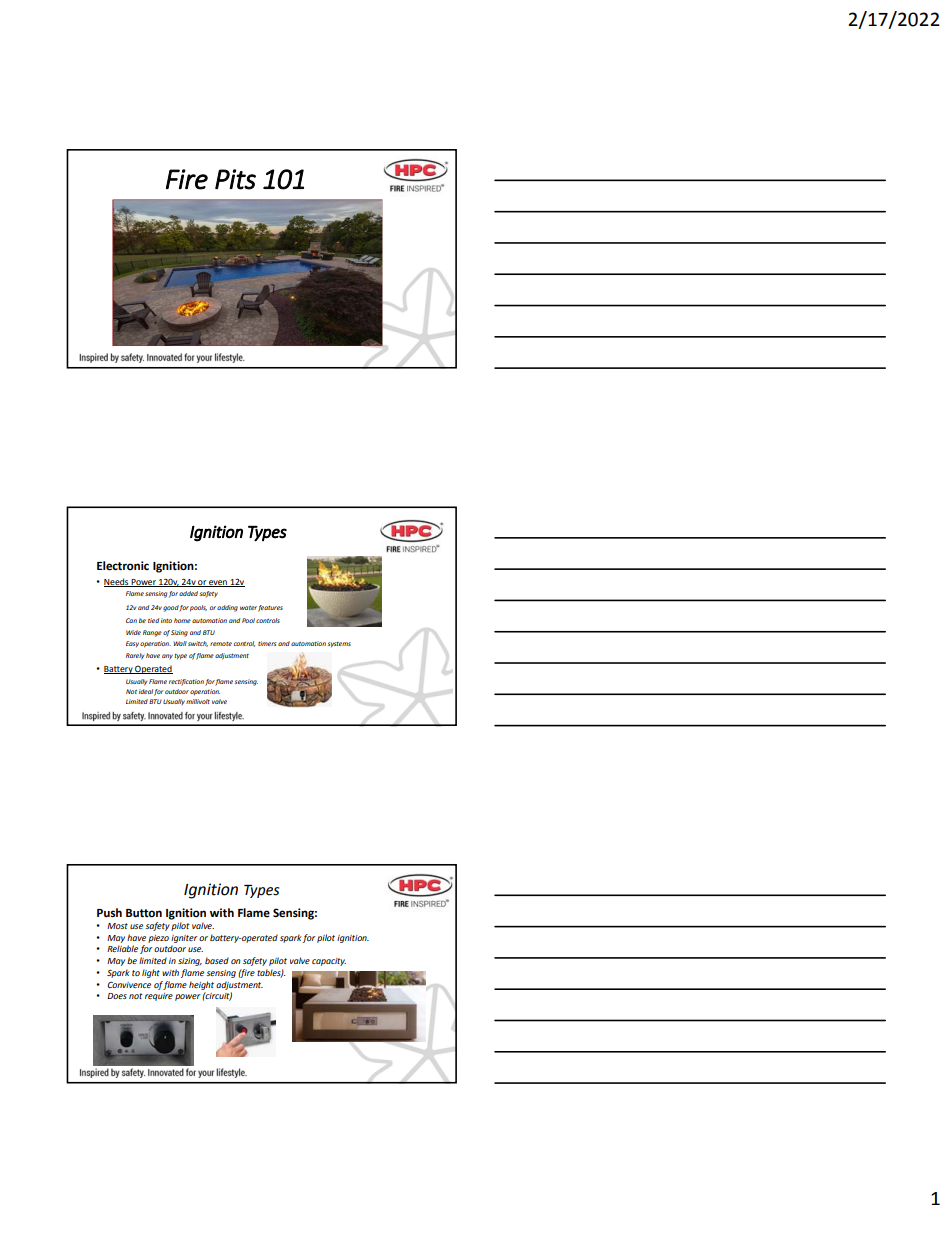 The height and width of the screenshot is (1233, 952). I want to click on even, so click(218, 583).
